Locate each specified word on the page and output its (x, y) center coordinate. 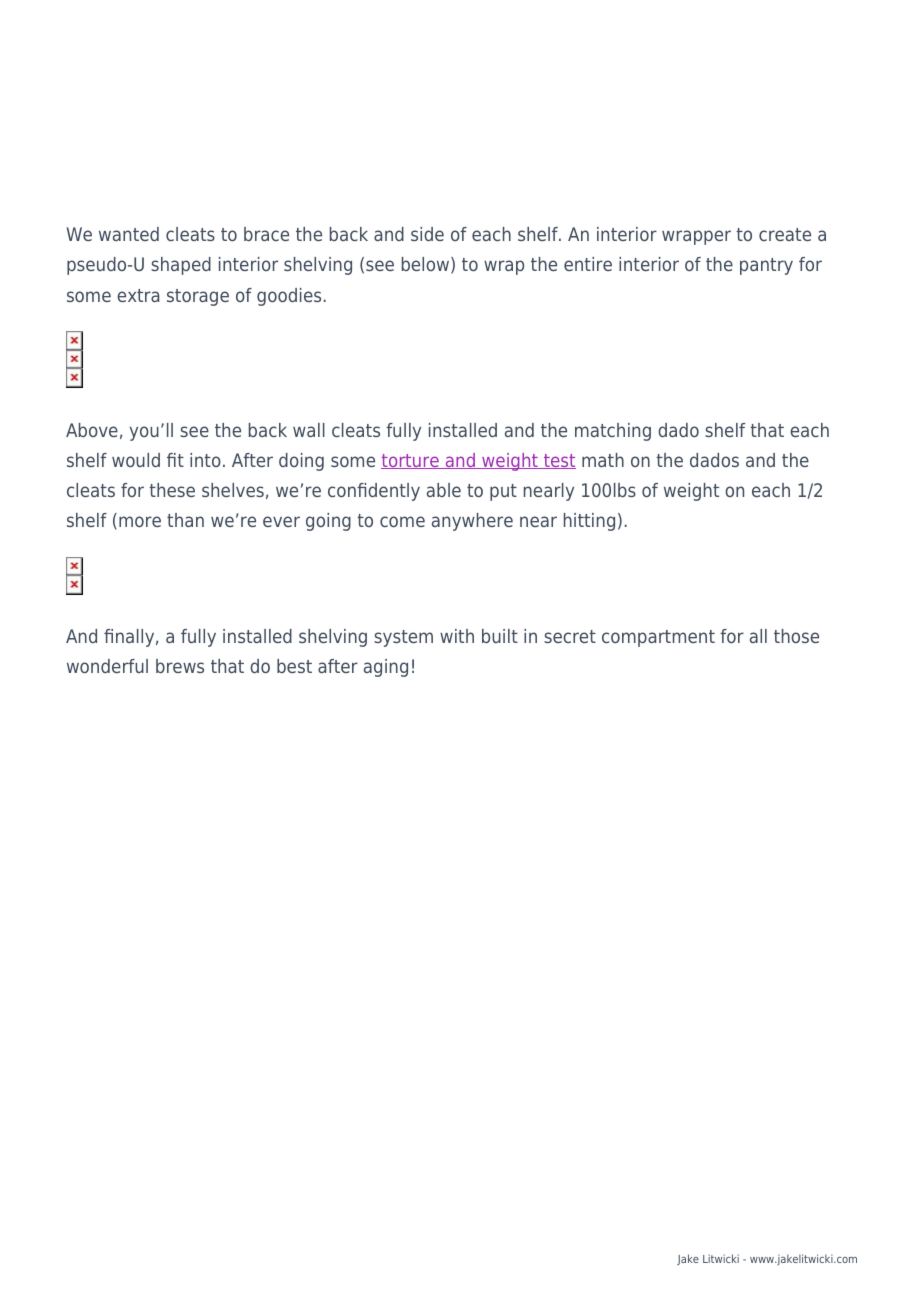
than (185, 520)
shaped (181, 266)
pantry (766, 266)
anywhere (472, 522)
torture (411, 461)
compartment (658, 638)
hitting (589, 522)
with (457, 636)
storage (198, 297)
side (427, 234)
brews (180, 666)
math (603, 460)
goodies (289, 297)
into (205, 460)
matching (613, 432)
